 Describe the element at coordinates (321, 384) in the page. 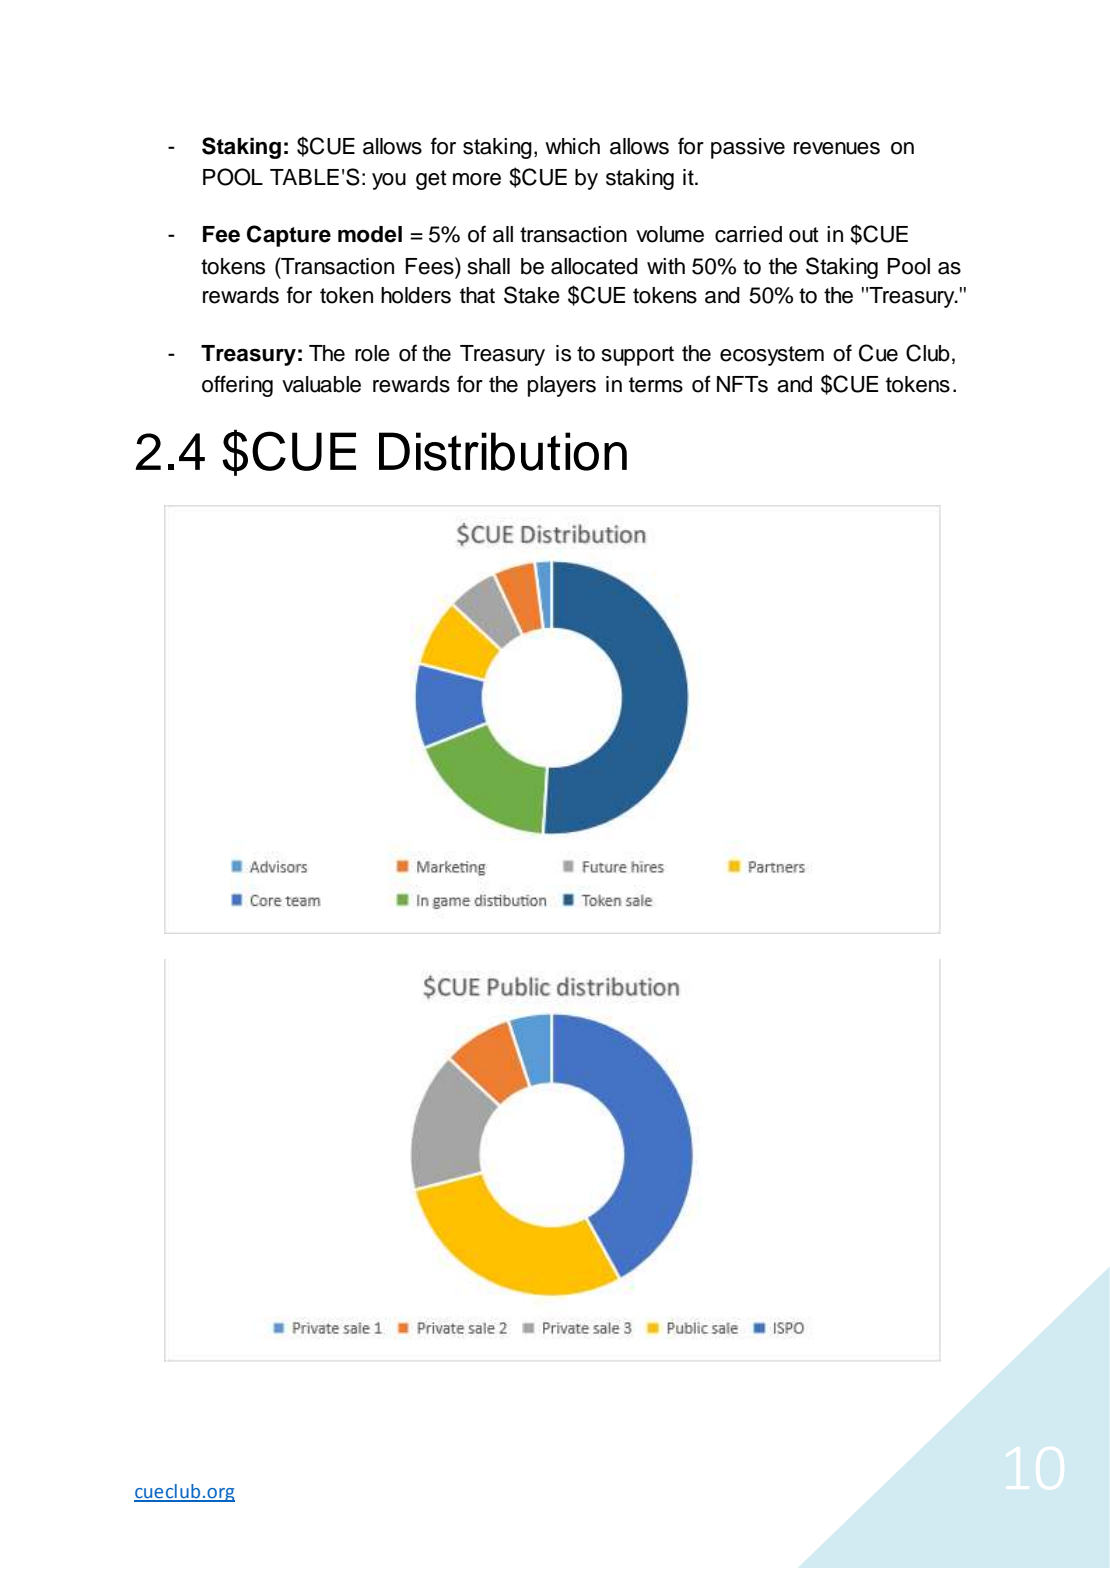

I see `valuable` at that location.
